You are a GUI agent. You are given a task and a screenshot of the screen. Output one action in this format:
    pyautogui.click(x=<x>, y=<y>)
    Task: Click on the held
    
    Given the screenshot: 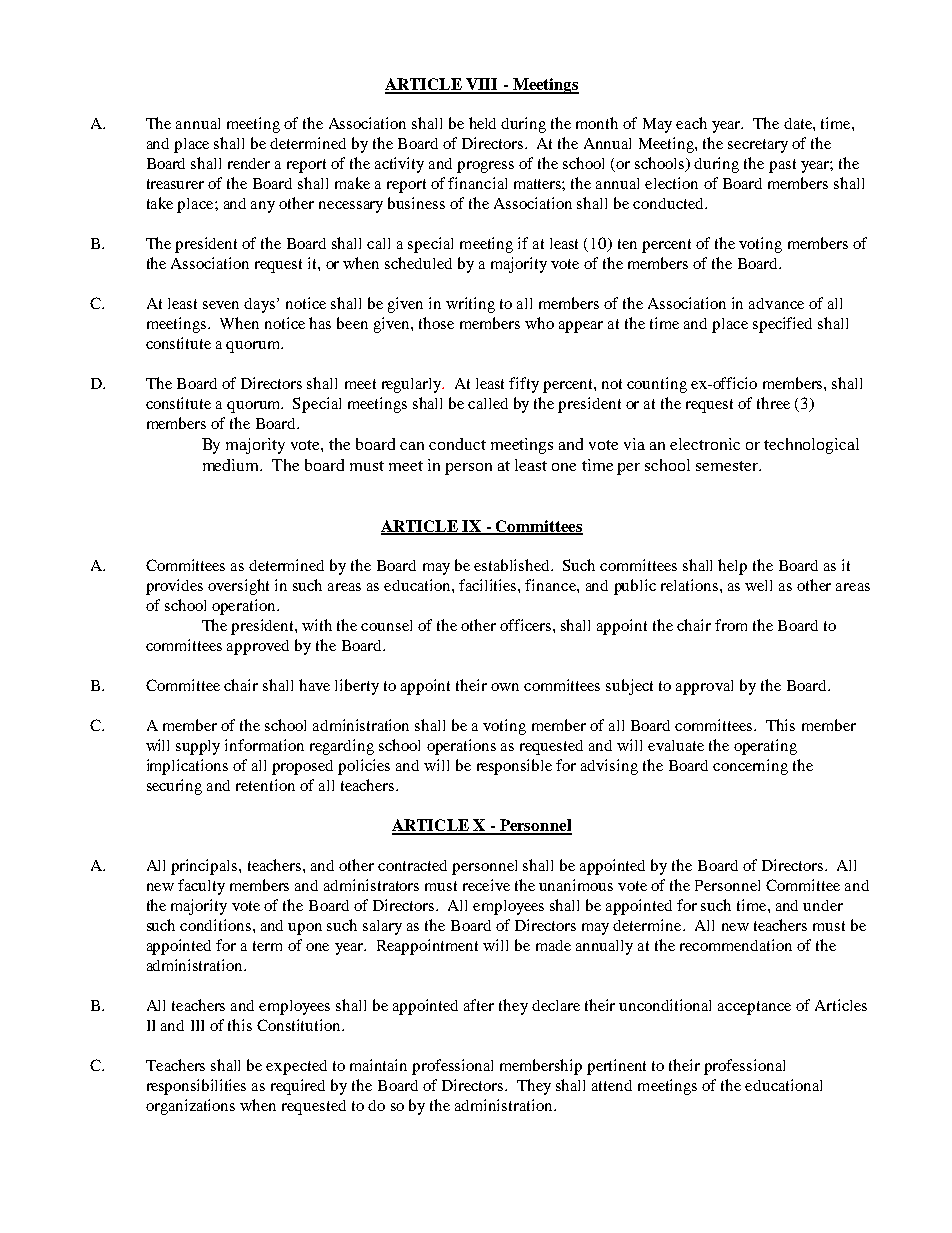 What is the action you would take?
    pyautogui.click(x=482, y=123)
